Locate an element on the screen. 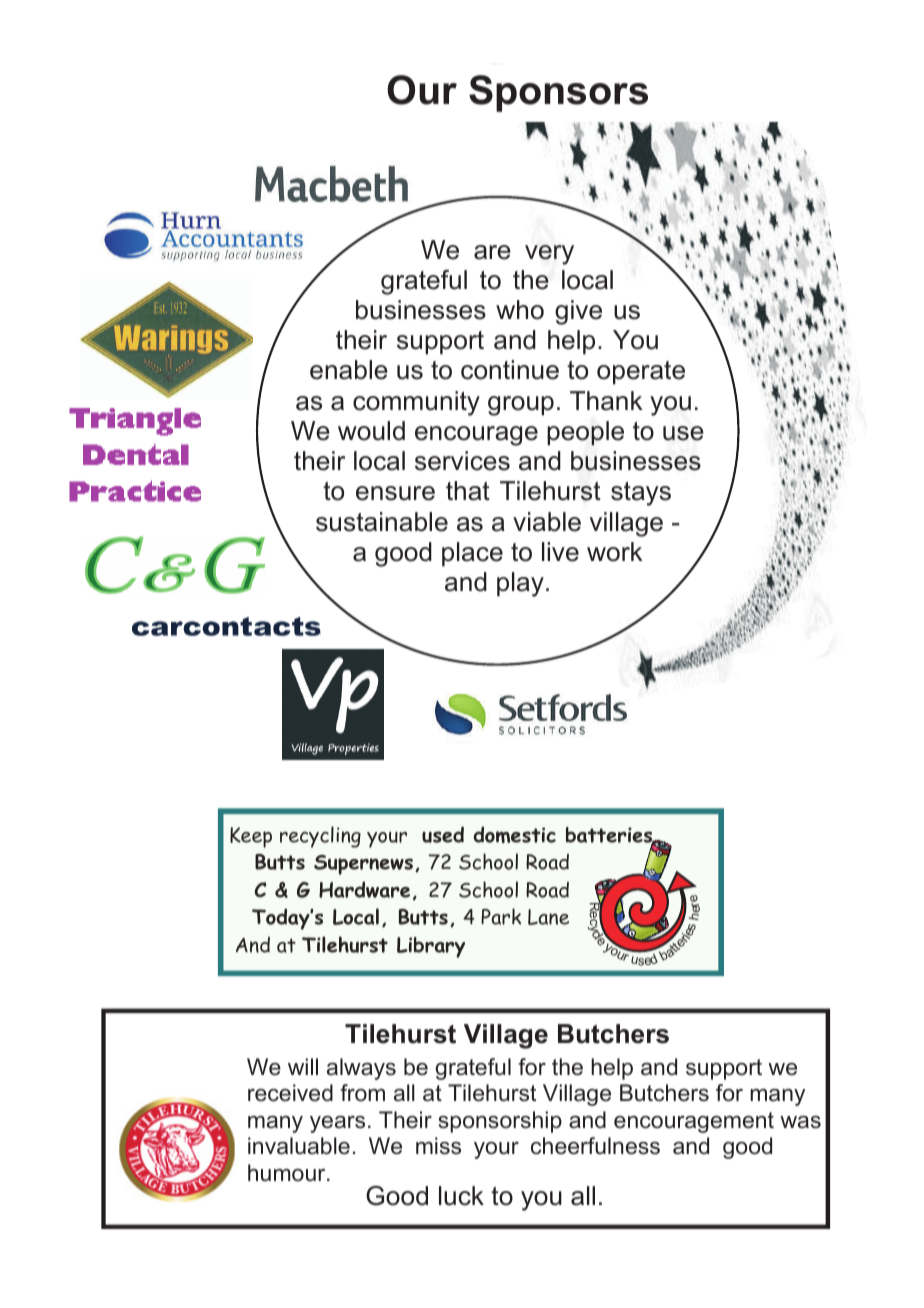 This screenshot has width=924, height=1308. luck is located at coordinates (461, 1196).
